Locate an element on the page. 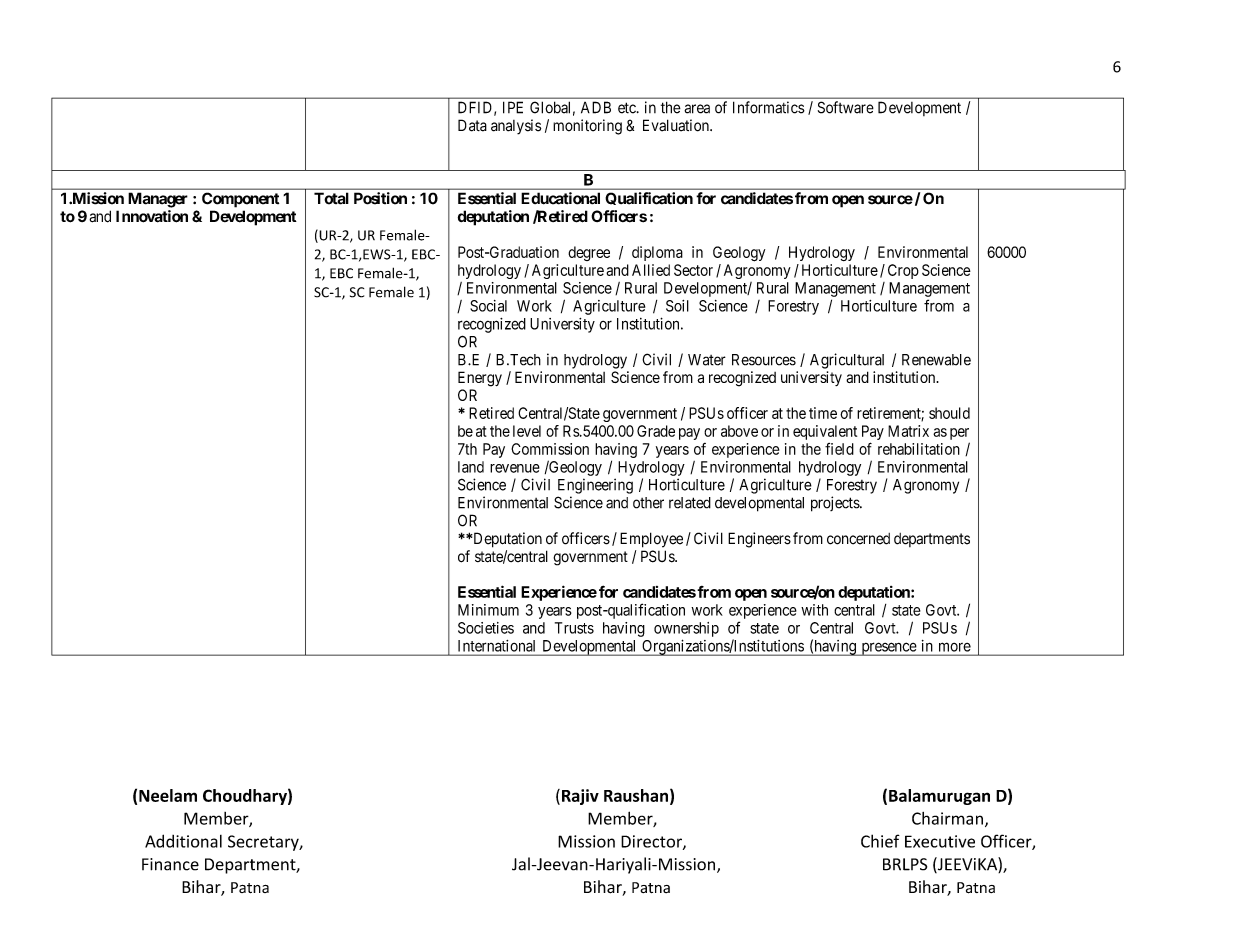  land is located at coordinates (471, 467).
